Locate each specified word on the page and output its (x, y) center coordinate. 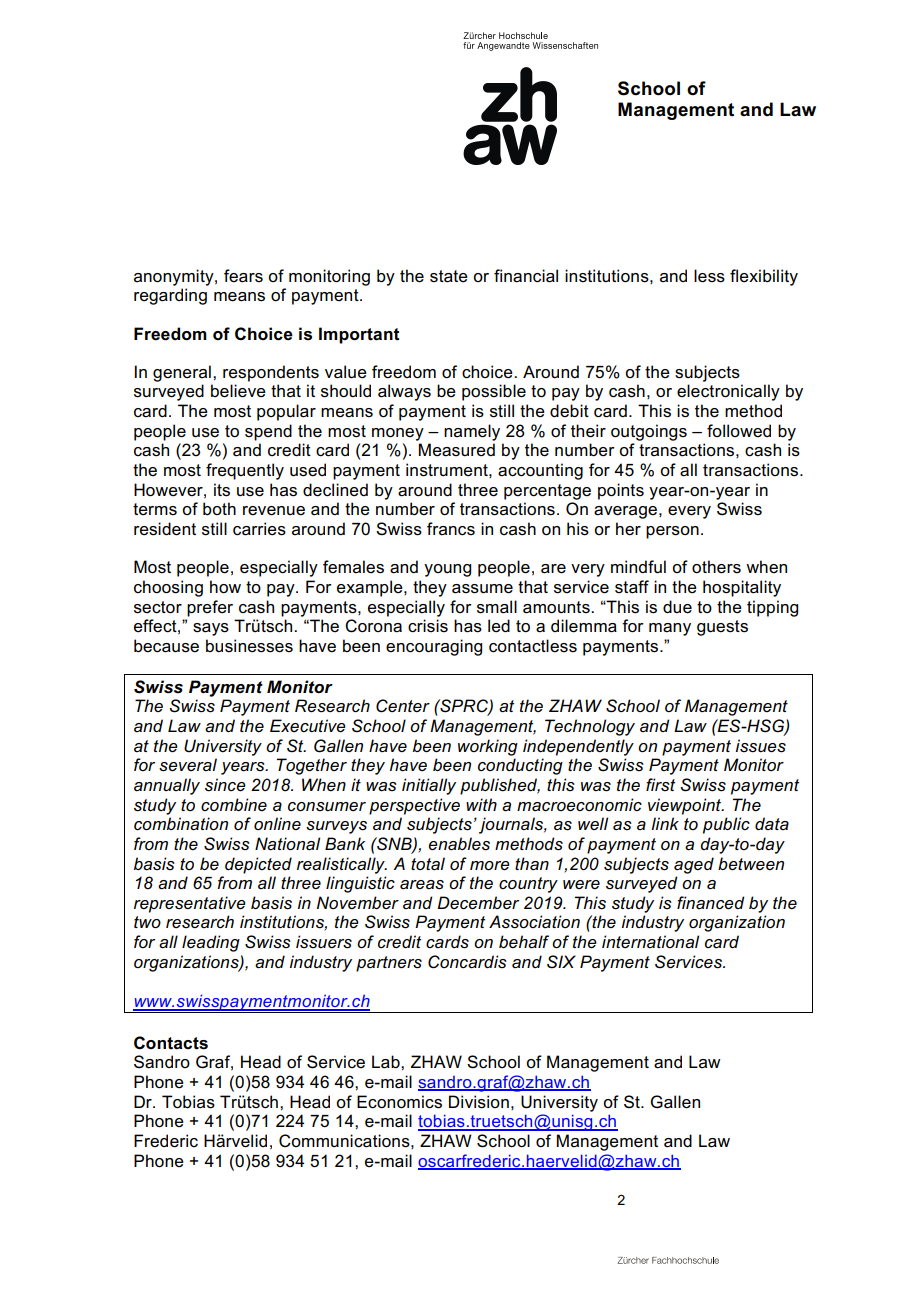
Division (479, 1102)
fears (243, 276)
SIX (561, 962)
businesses (249, 646)
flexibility (764, 277)
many (670, 629)
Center (403, 706)
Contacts (171, 1043)
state (449, 276)
